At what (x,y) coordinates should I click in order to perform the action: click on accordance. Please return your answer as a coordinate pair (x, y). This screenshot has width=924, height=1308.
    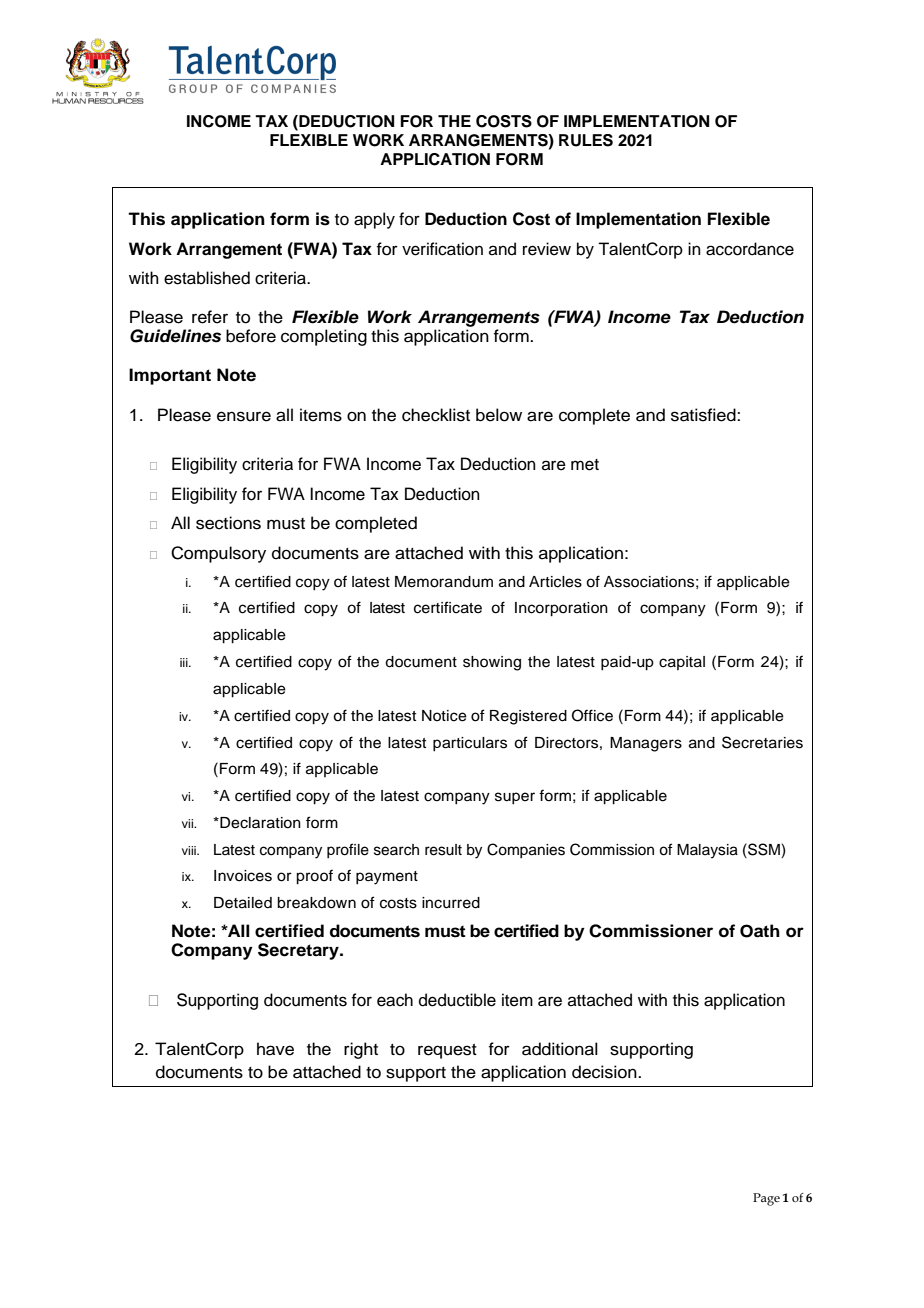
    Looking at the image, I should click on (750, 249).
